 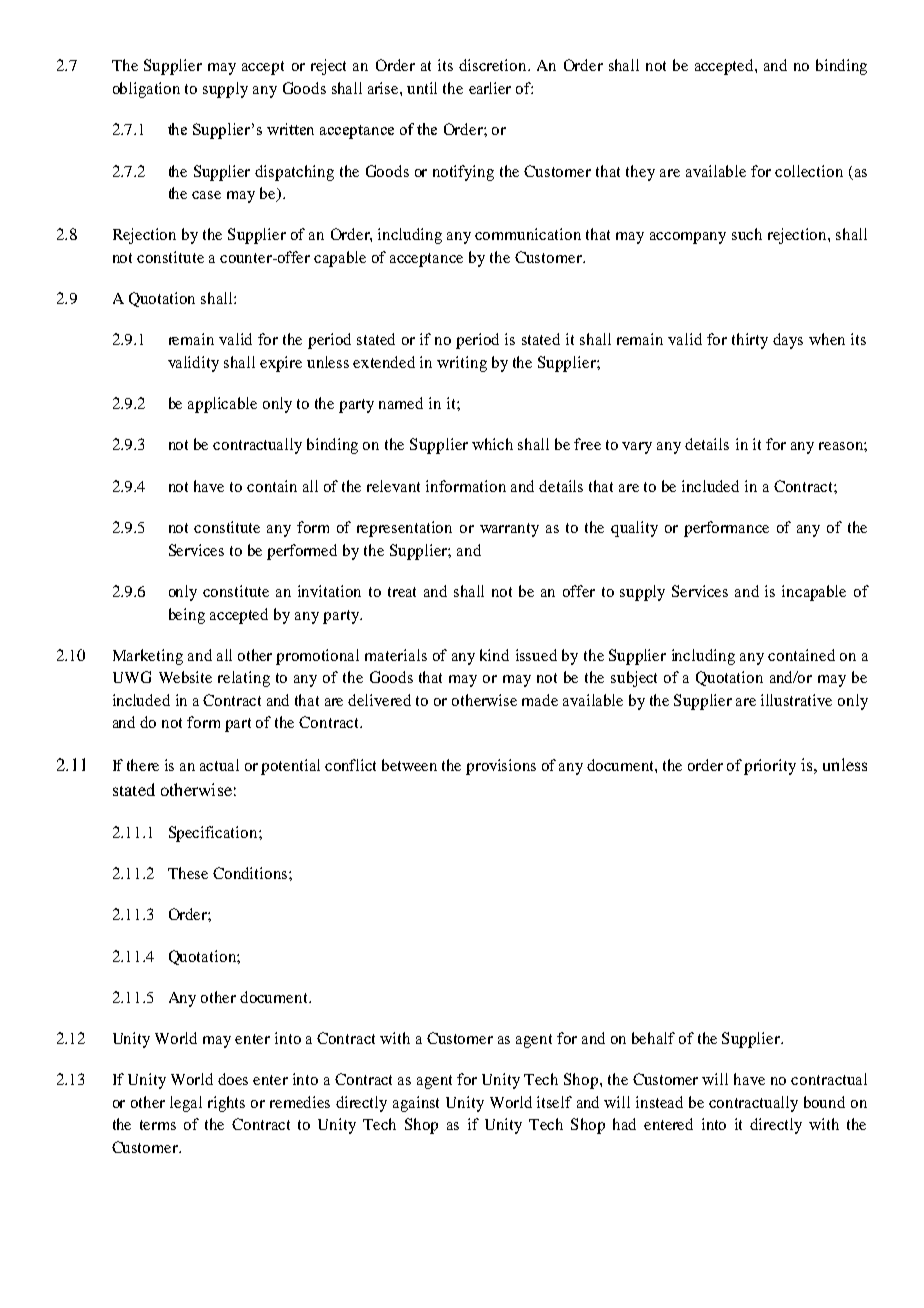 I want to click on written, so click(x=290, y=129).
